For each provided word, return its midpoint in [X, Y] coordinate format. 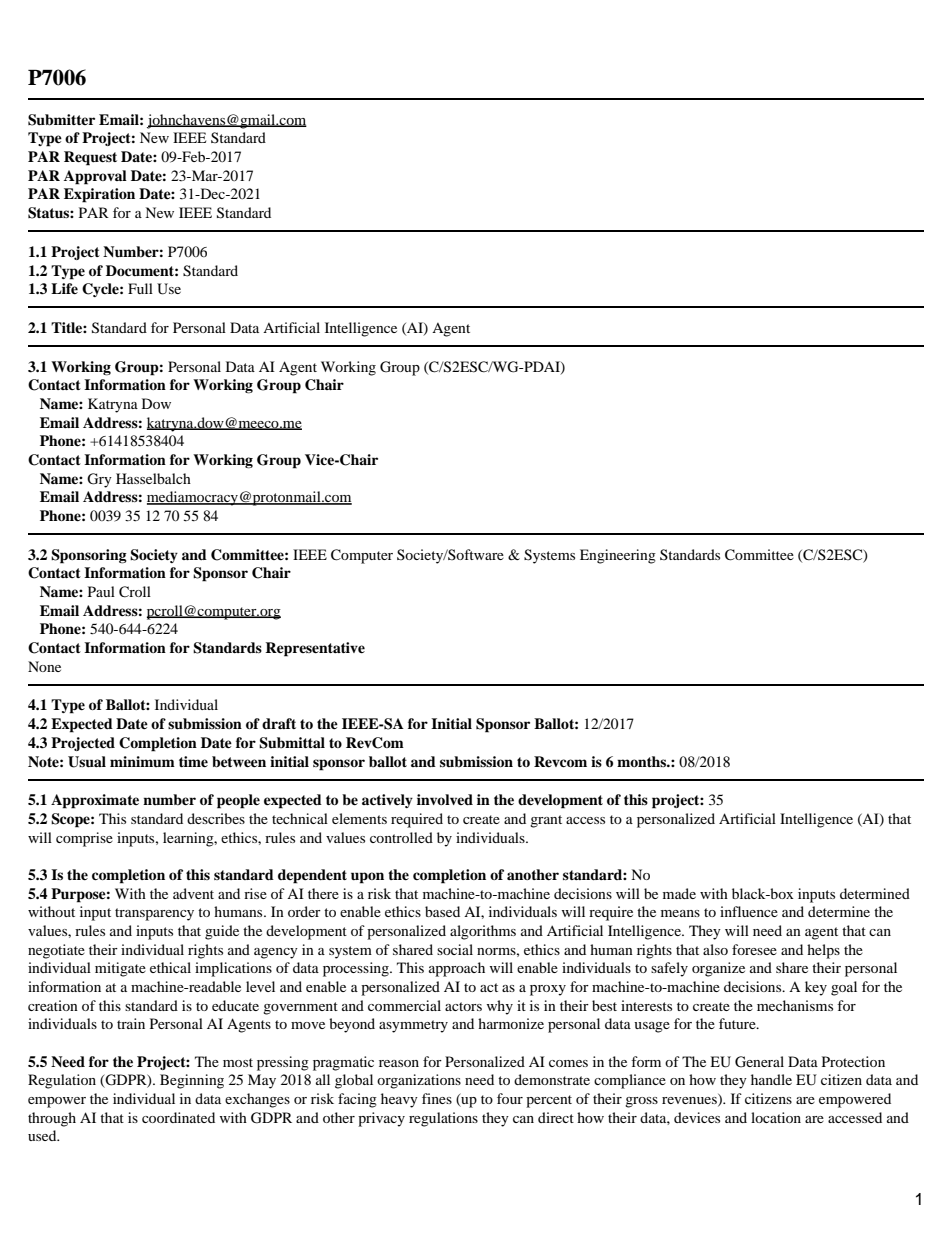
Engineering [618, 556]
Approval [95, 177]
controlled [401, 837]
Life [64, 288]
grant [546, 821]
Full [140, 288]
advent [193, 893]
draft [279, 723]
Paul [101, 591]
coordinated [178, 1117]
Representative [315, 649]
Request [90, 158]
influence [749, 911]
